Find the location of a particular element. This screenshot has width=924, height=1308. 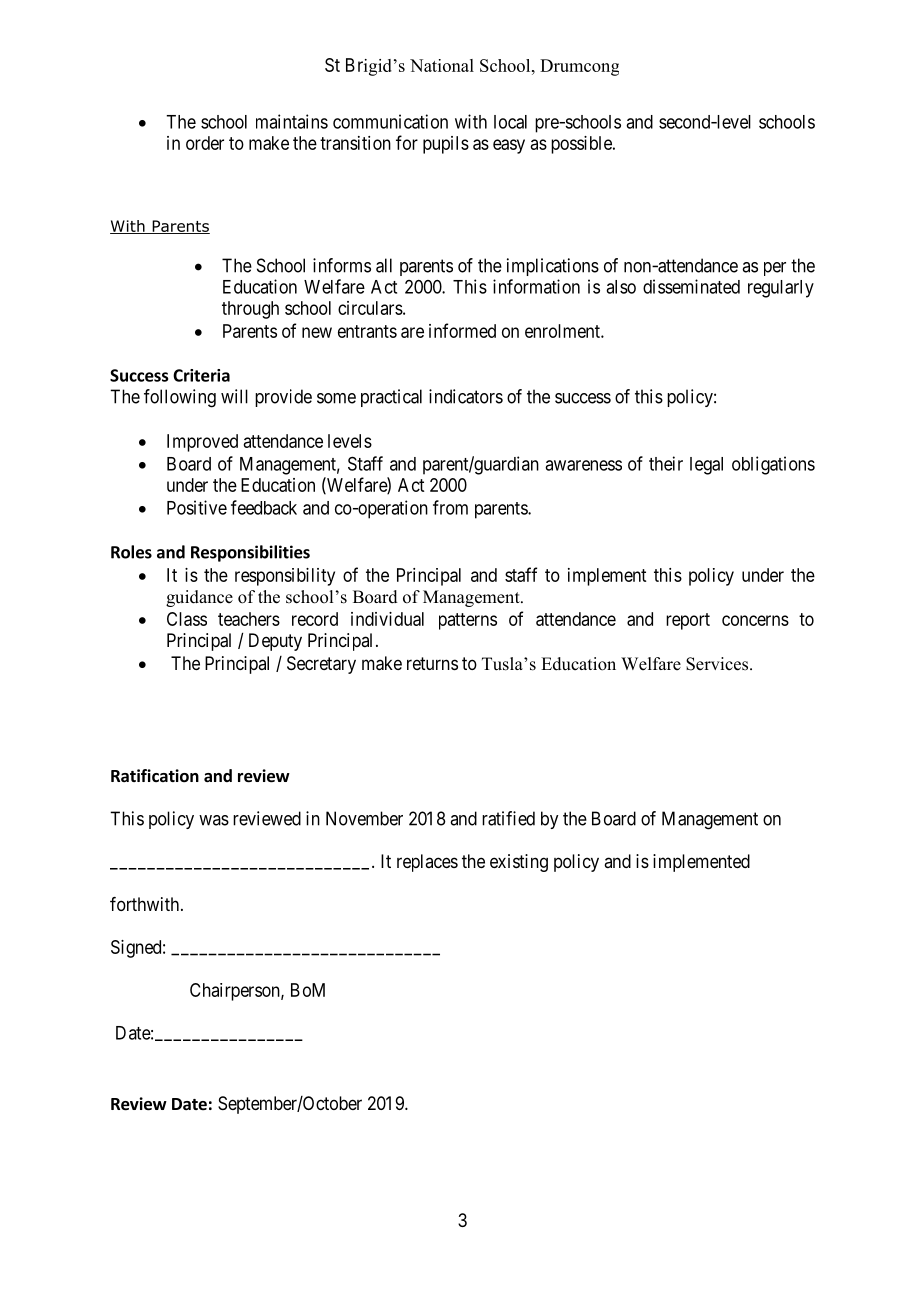

Improved is located at coordinates (202, 443).
